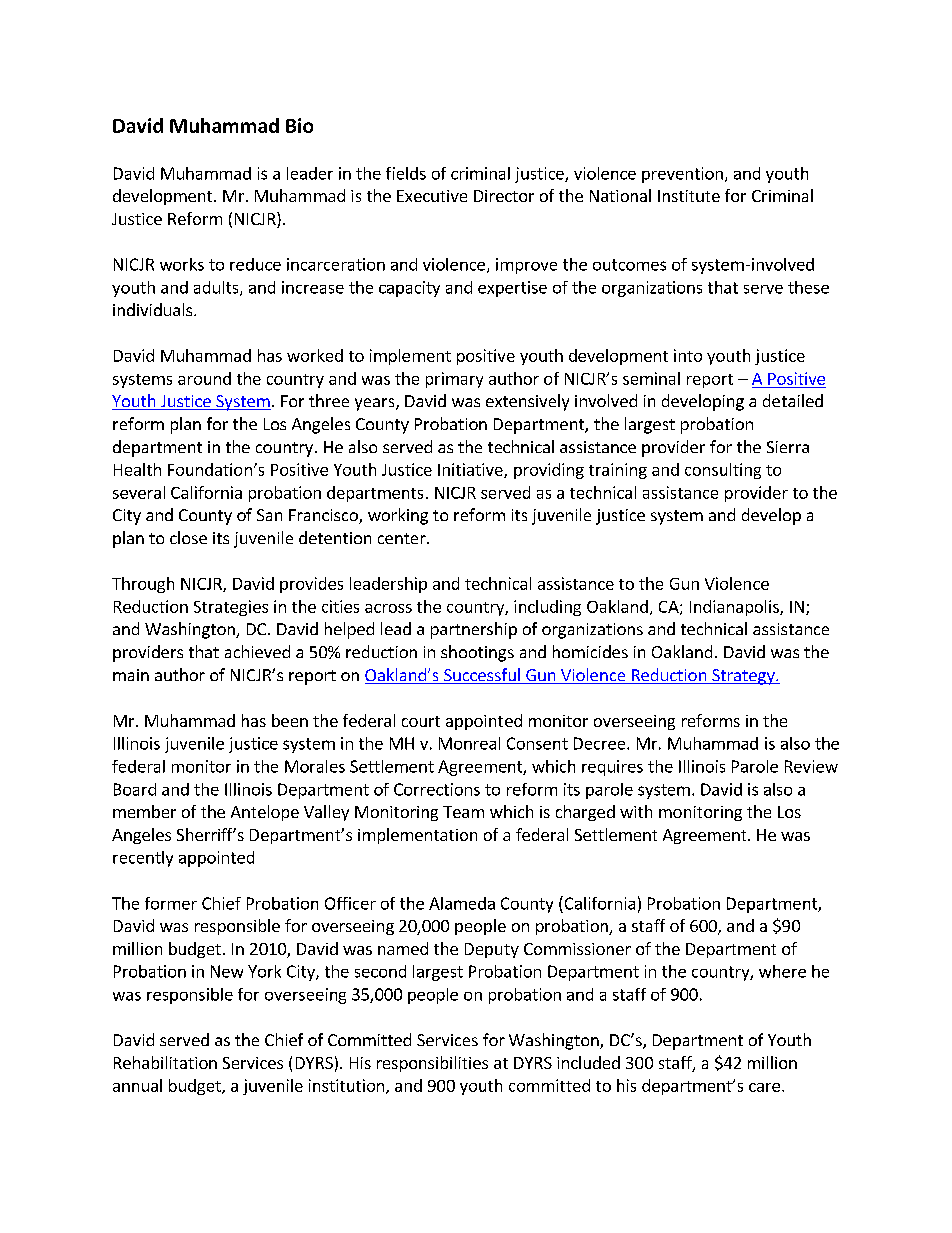 The height and width of the screenshot is (1233, 952). What do you see at coordinates (504, 196) in the screenshot?
I see `Director` at bounding box center [504, 196].
